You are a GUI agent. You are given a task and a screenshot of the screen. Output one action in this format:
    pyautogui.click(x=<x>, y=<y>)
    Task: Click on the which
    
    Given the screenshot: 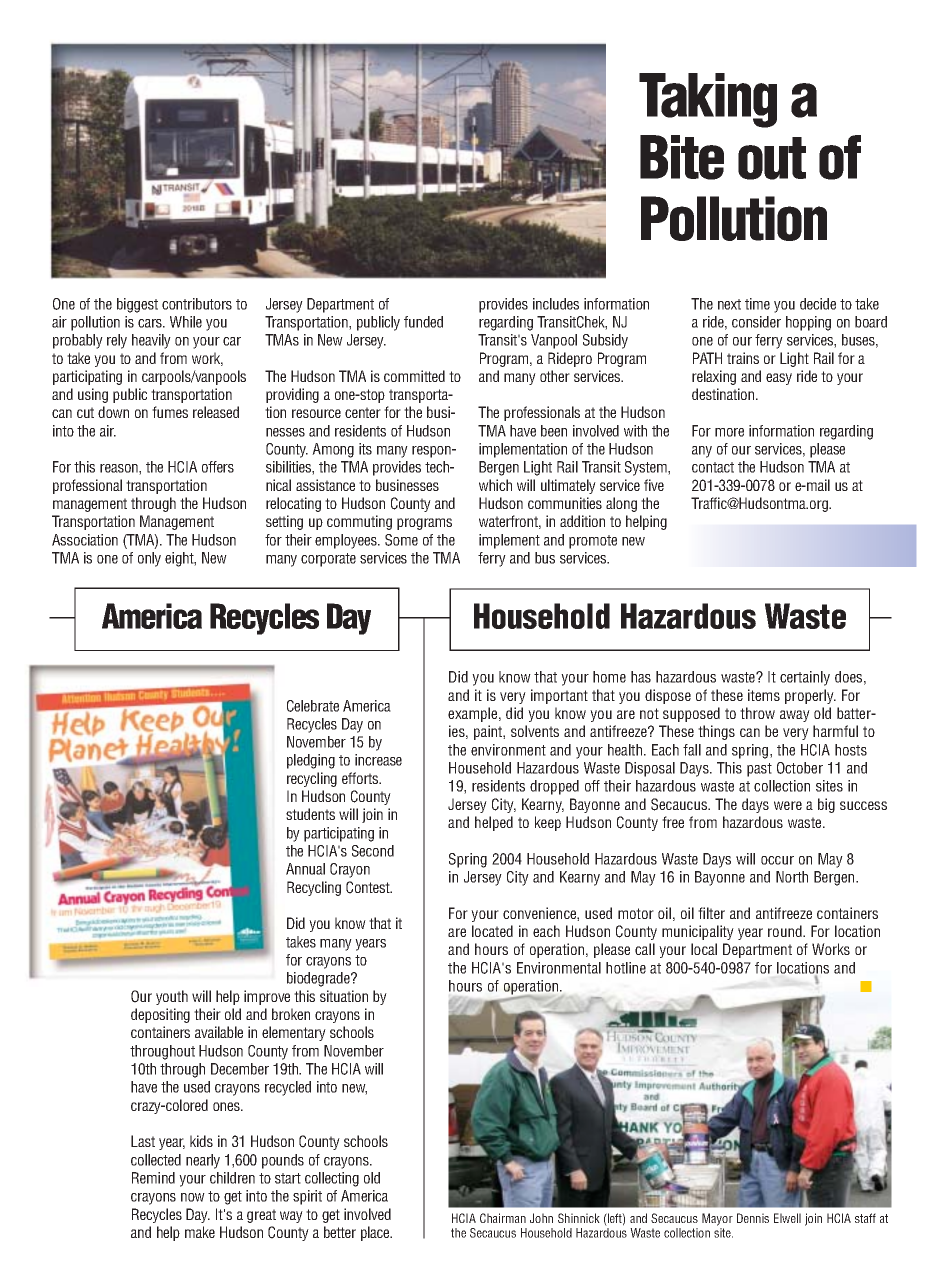 What is the action you would take?
    pyautogui.click(x=495, y=485)
